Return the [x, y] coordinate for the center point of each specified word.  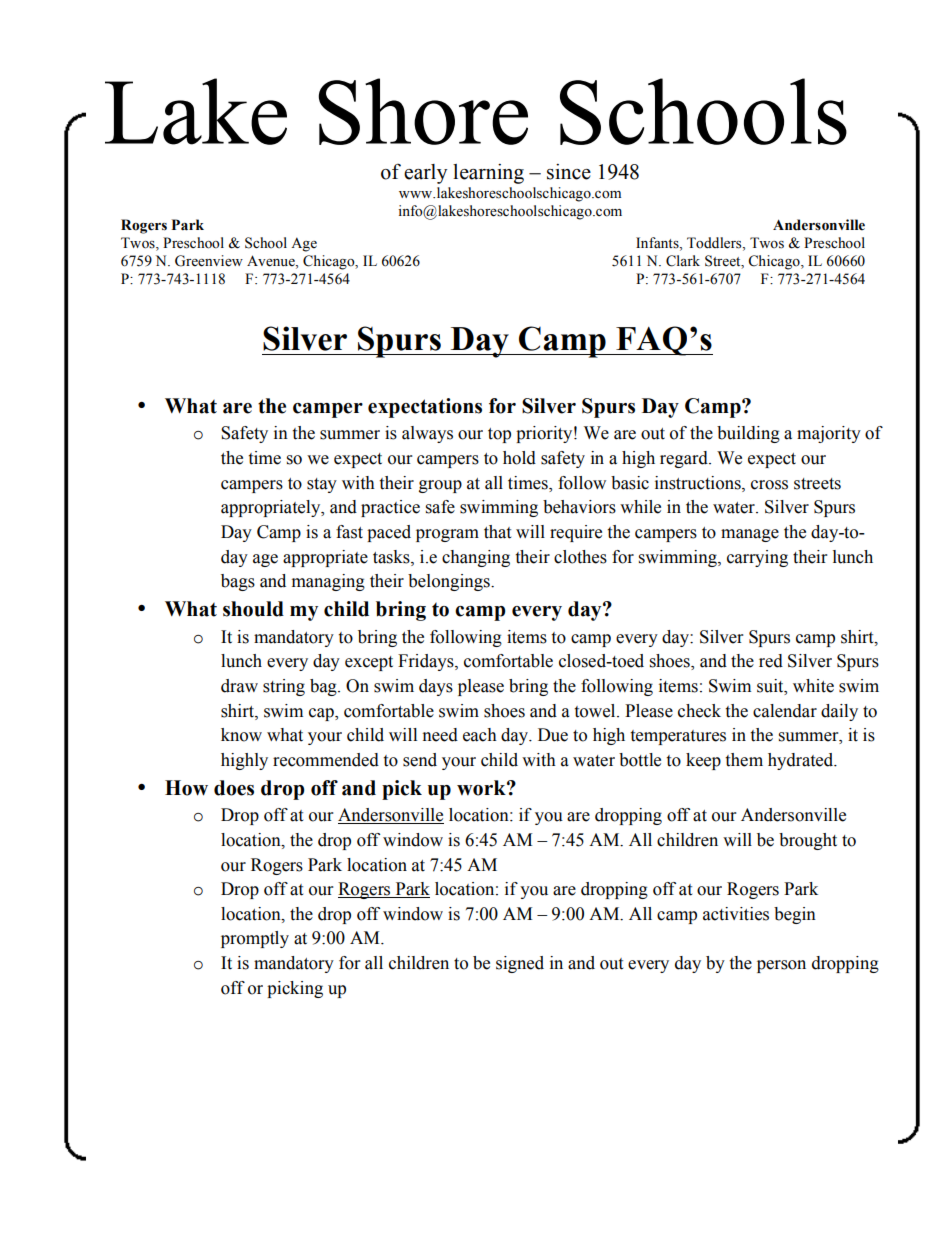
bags [238, 582]
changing [476, 558]
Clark [683, 261]
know [241, 735]
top [499, 435]
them [744, 760]
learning [488, 174]
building [748, 434]
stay [322, 485]
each [480, 735]
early [425, 174]
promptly [255, 939]
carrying [757, 558]
